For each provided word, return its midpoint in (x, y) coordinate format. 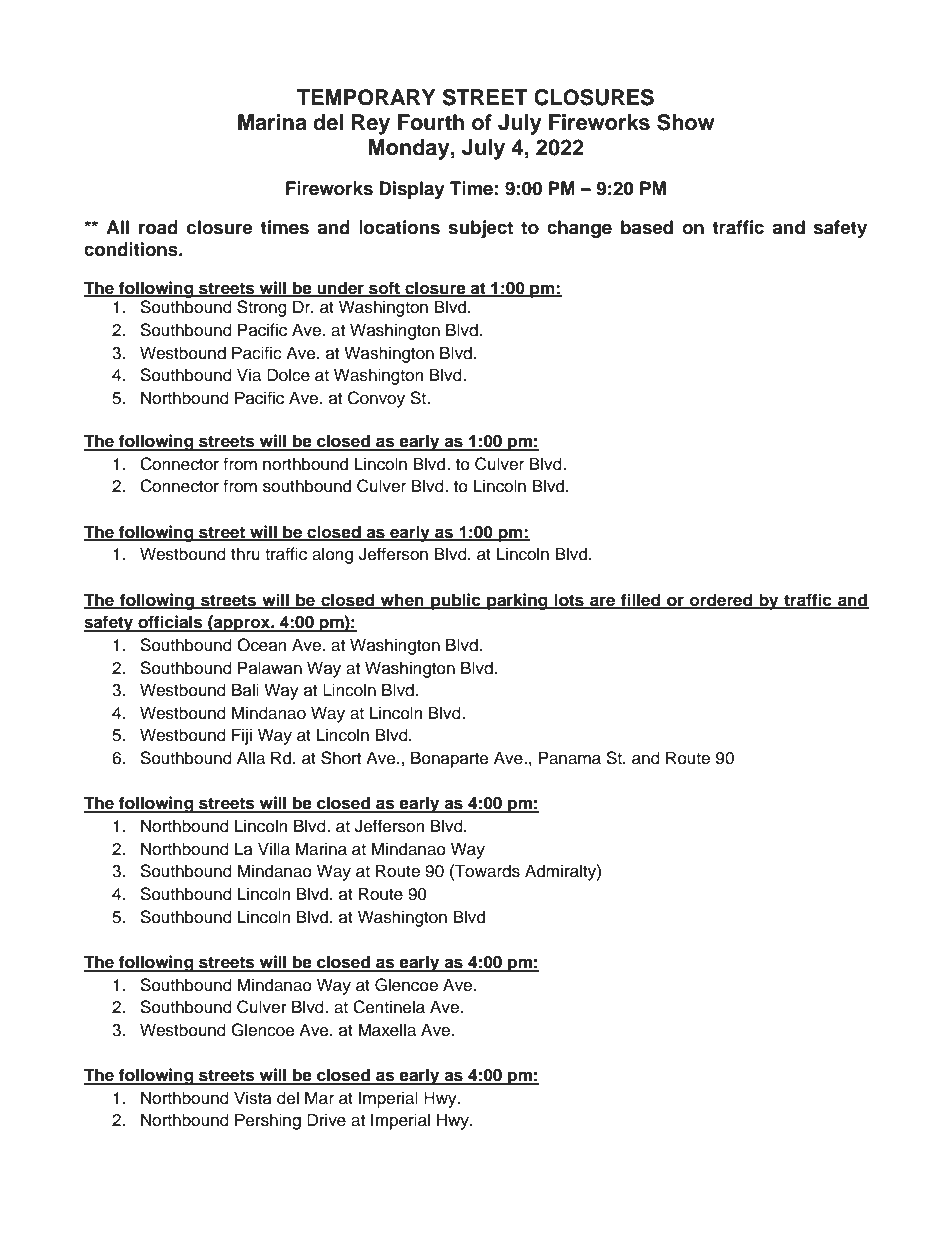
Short (341, 758)
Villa (274, 849)
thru (245, 554)
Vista (253, 1098)
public (456, 601)
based (647, 227)
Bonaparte (450, 759)
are (603, 602)
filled (641, 600)
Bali (245, 690)
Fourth (431, 122)
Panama (570, 758)
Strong (262, 308)
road (158, 227)
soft (384, 288)
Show (686, 122)
